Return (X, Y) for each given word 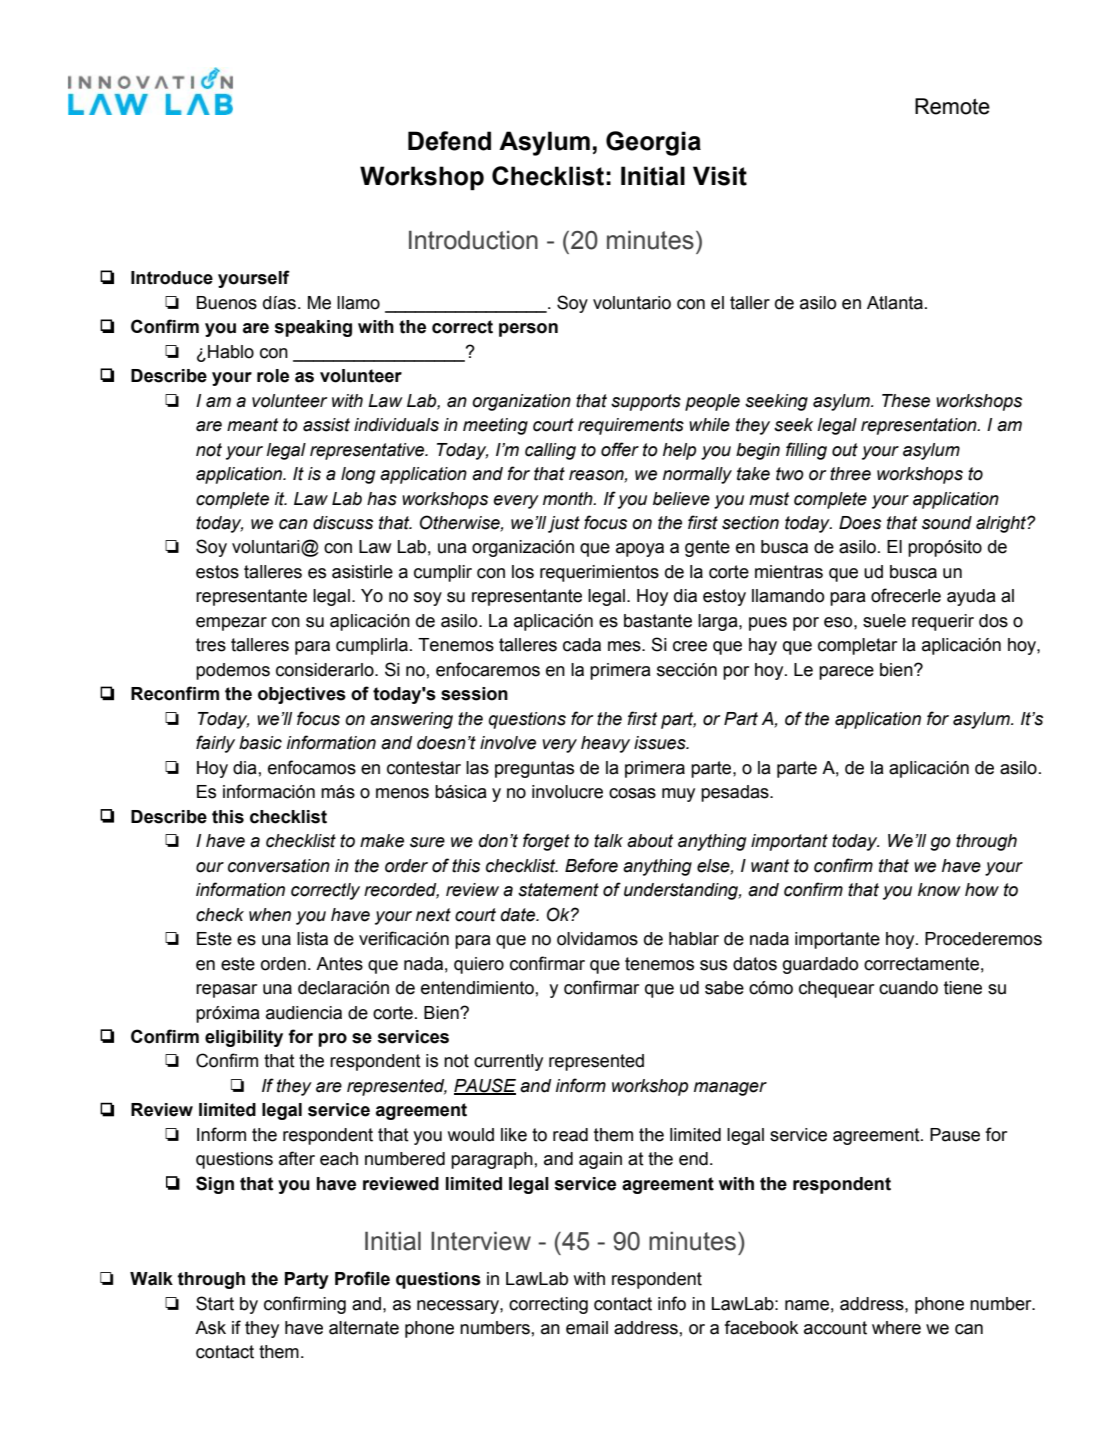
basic (260, 743)
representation (920, 426)
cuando (908, 988)
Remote (952, 106)
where (896, 1328)
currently (508, 1062)
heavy (605, 744)
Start (215, 1303)
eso (839, 622)
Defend (449, 141)
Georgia (653, 143)
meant (252, 425)
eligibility (244, 1038)
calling (550, 451)
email (587, 1328)
